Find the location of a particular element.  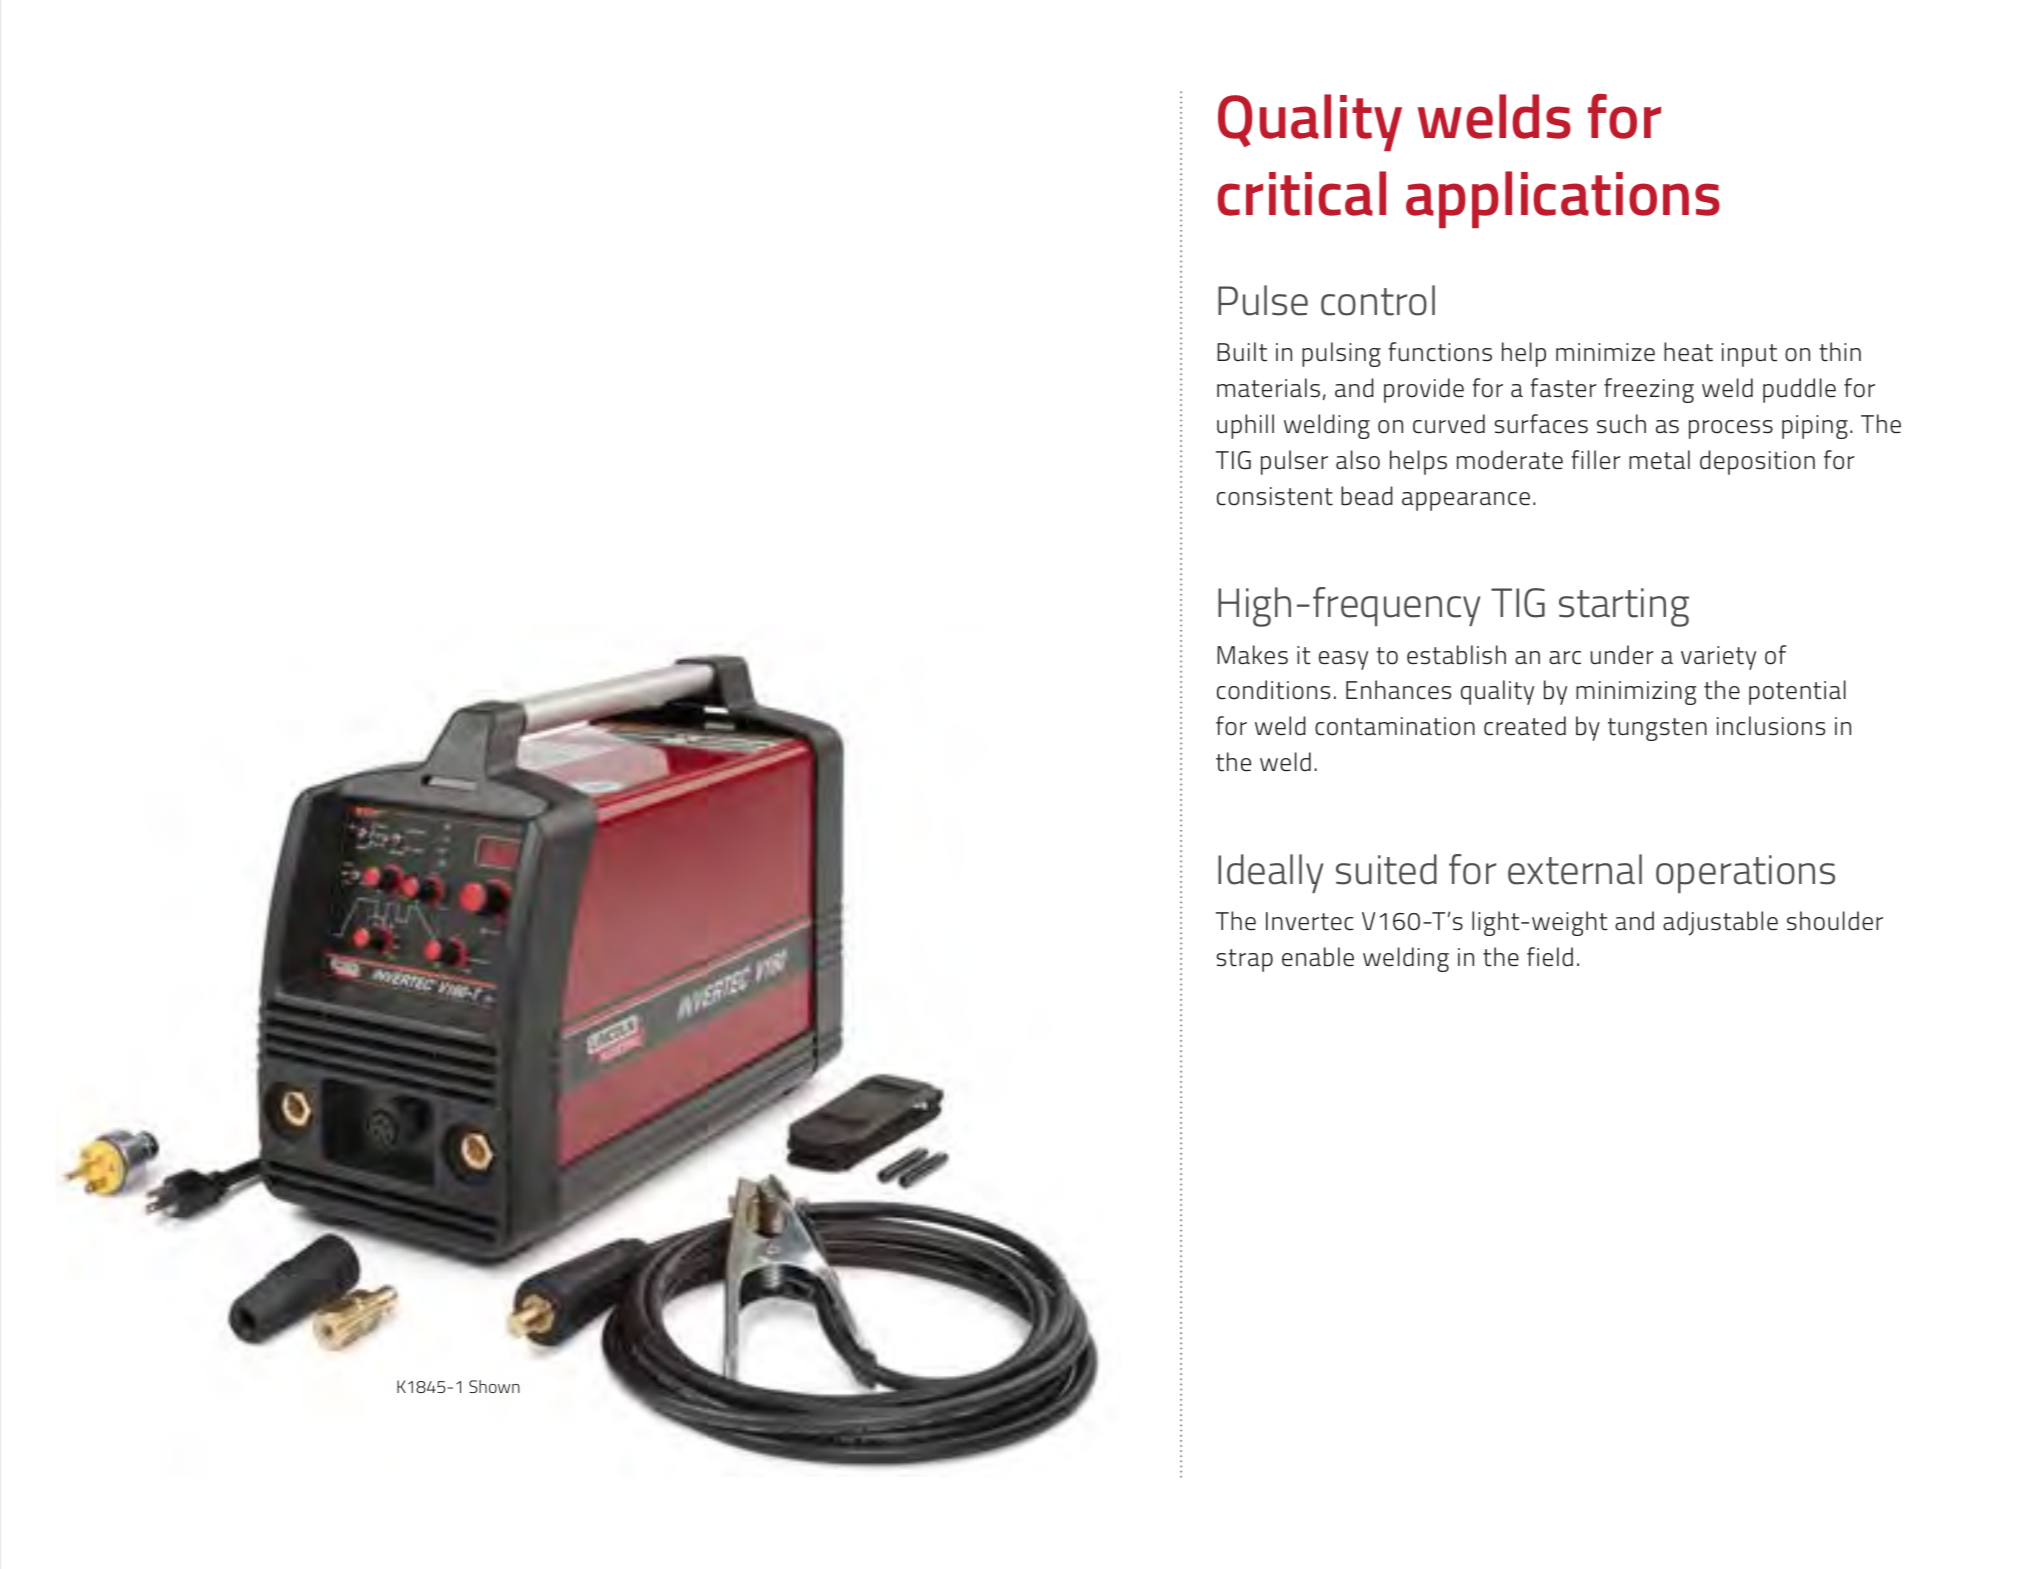

field is located at coordinates (1550, 957).
